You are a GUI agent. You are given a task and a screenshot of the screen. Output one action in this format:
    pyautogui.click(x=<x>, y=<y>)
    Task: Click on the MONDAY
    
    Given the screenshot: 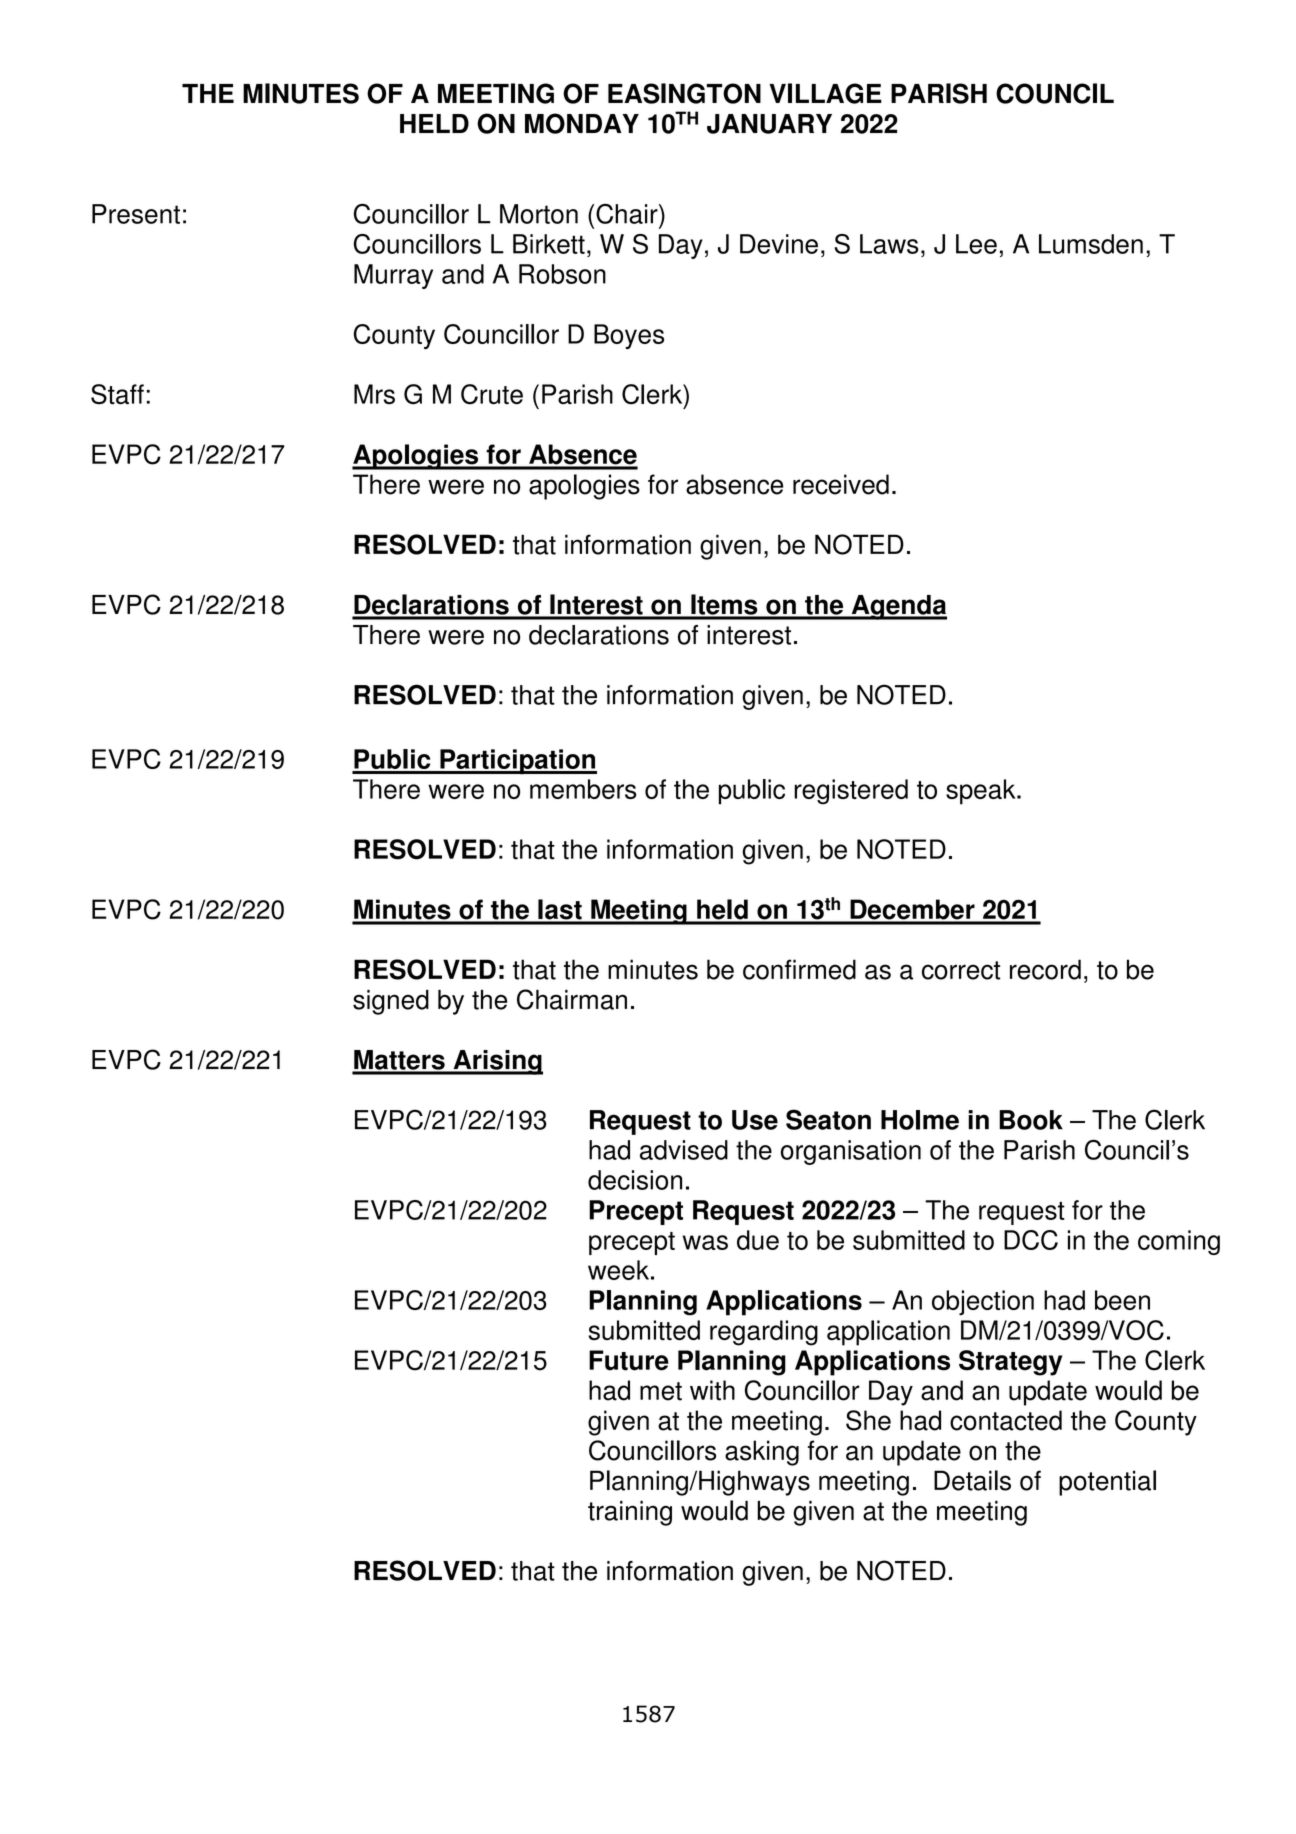 What is the action you would take?
    pyautogui.click(x=582, y=123)
